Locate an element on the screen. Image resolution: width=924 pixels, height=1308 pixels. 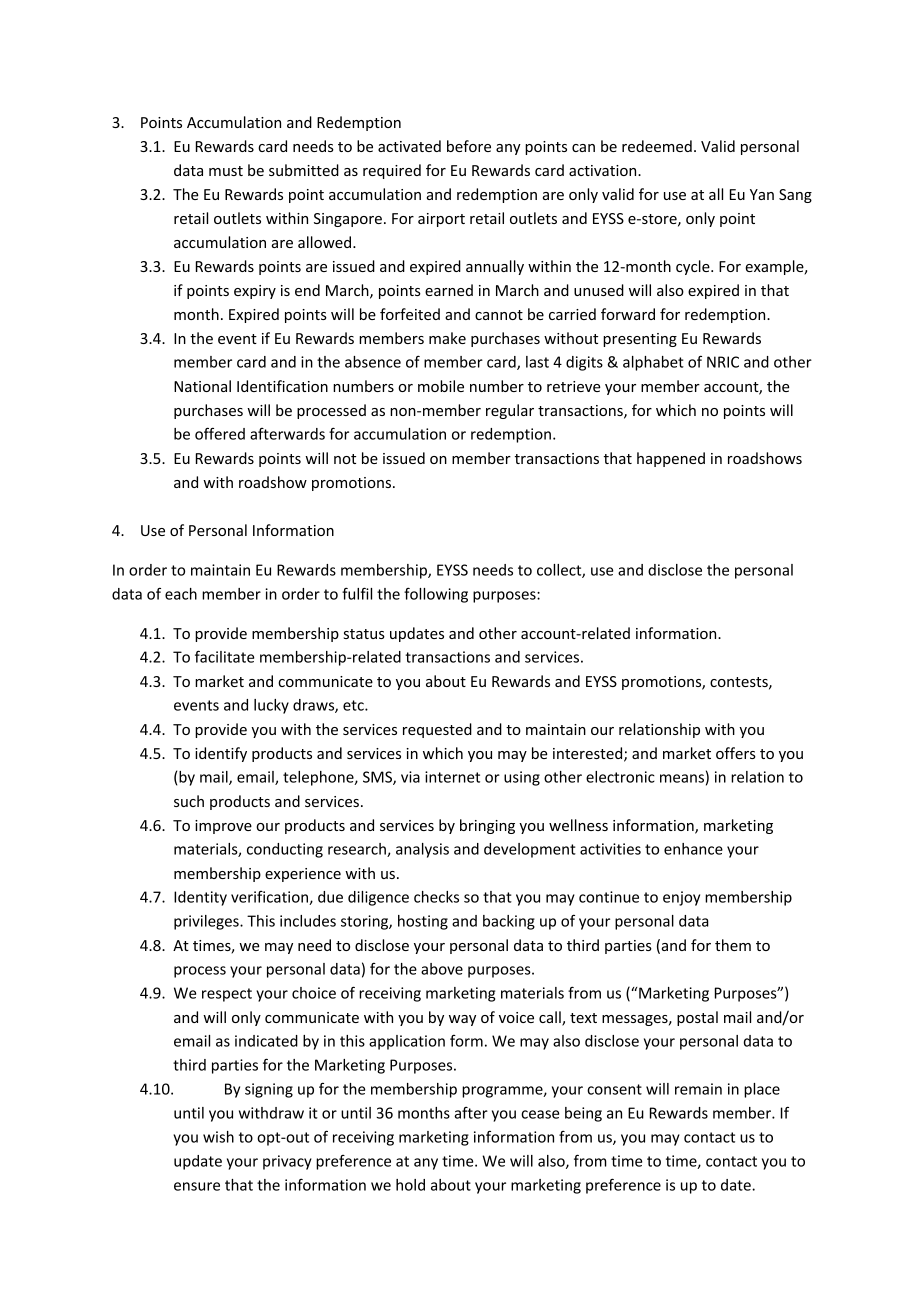
offers is located at coordinates (736, 753).
